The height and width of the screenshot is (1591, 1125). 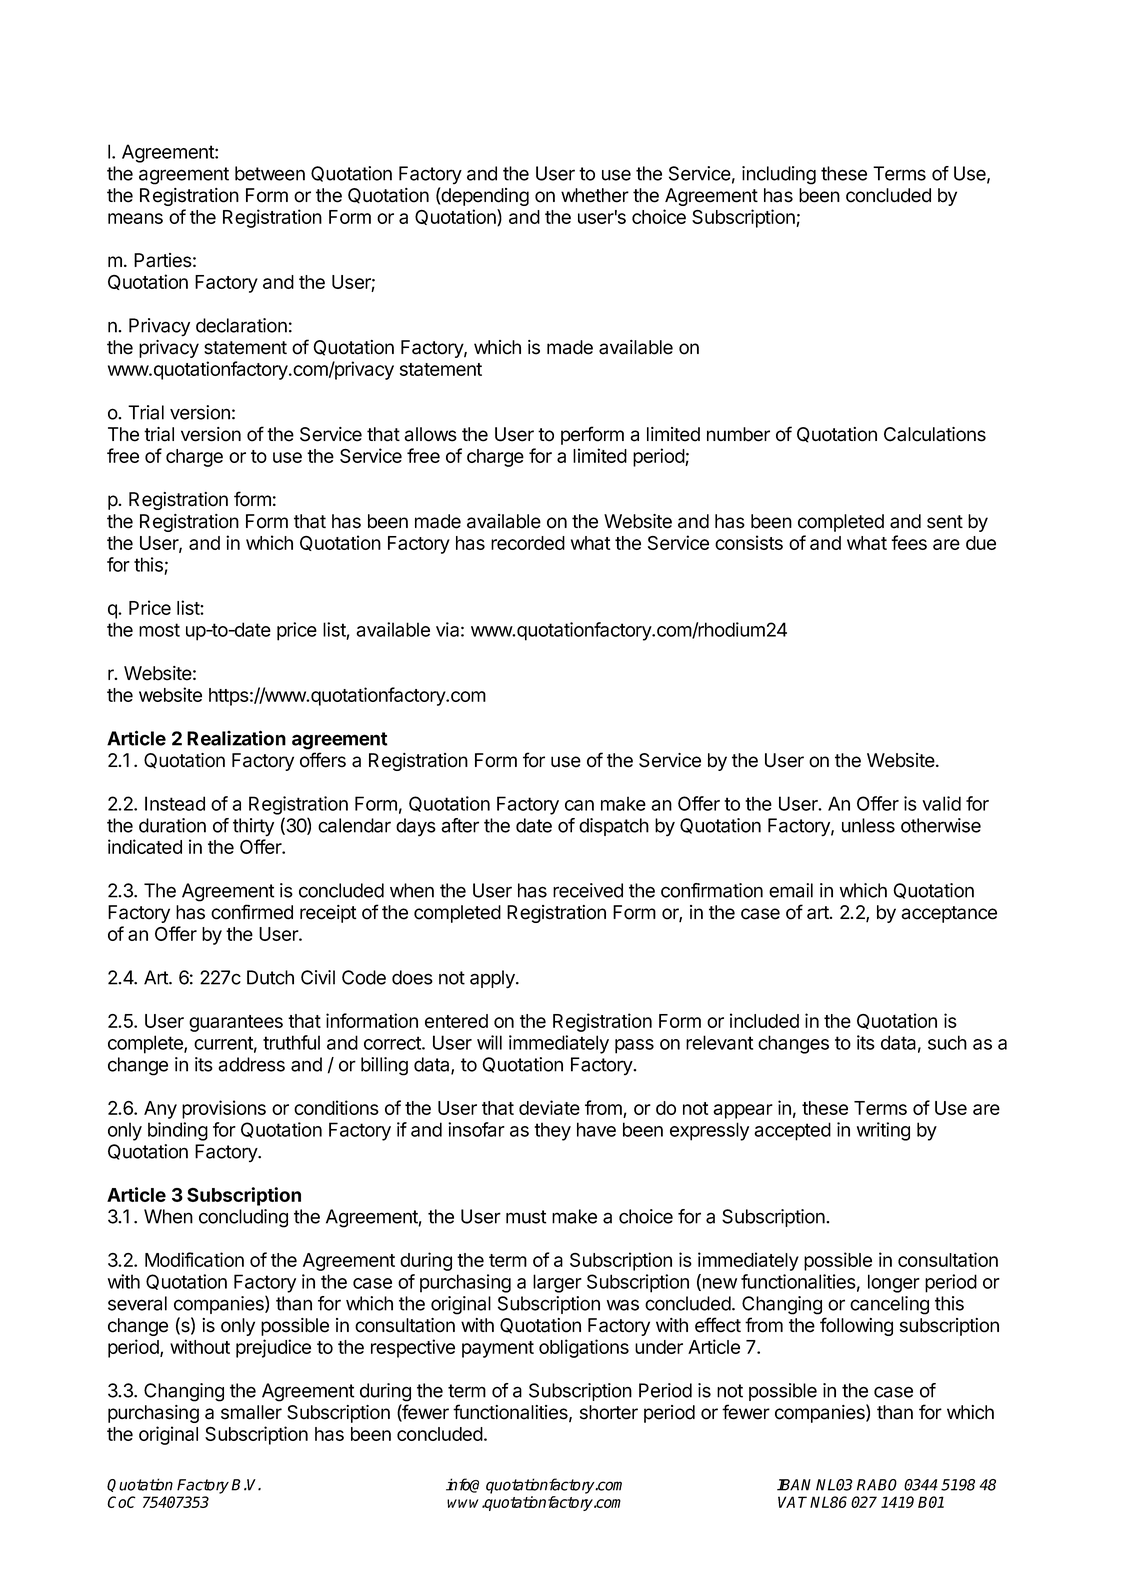 I want to click on whether, so click(x=595, y=195).
